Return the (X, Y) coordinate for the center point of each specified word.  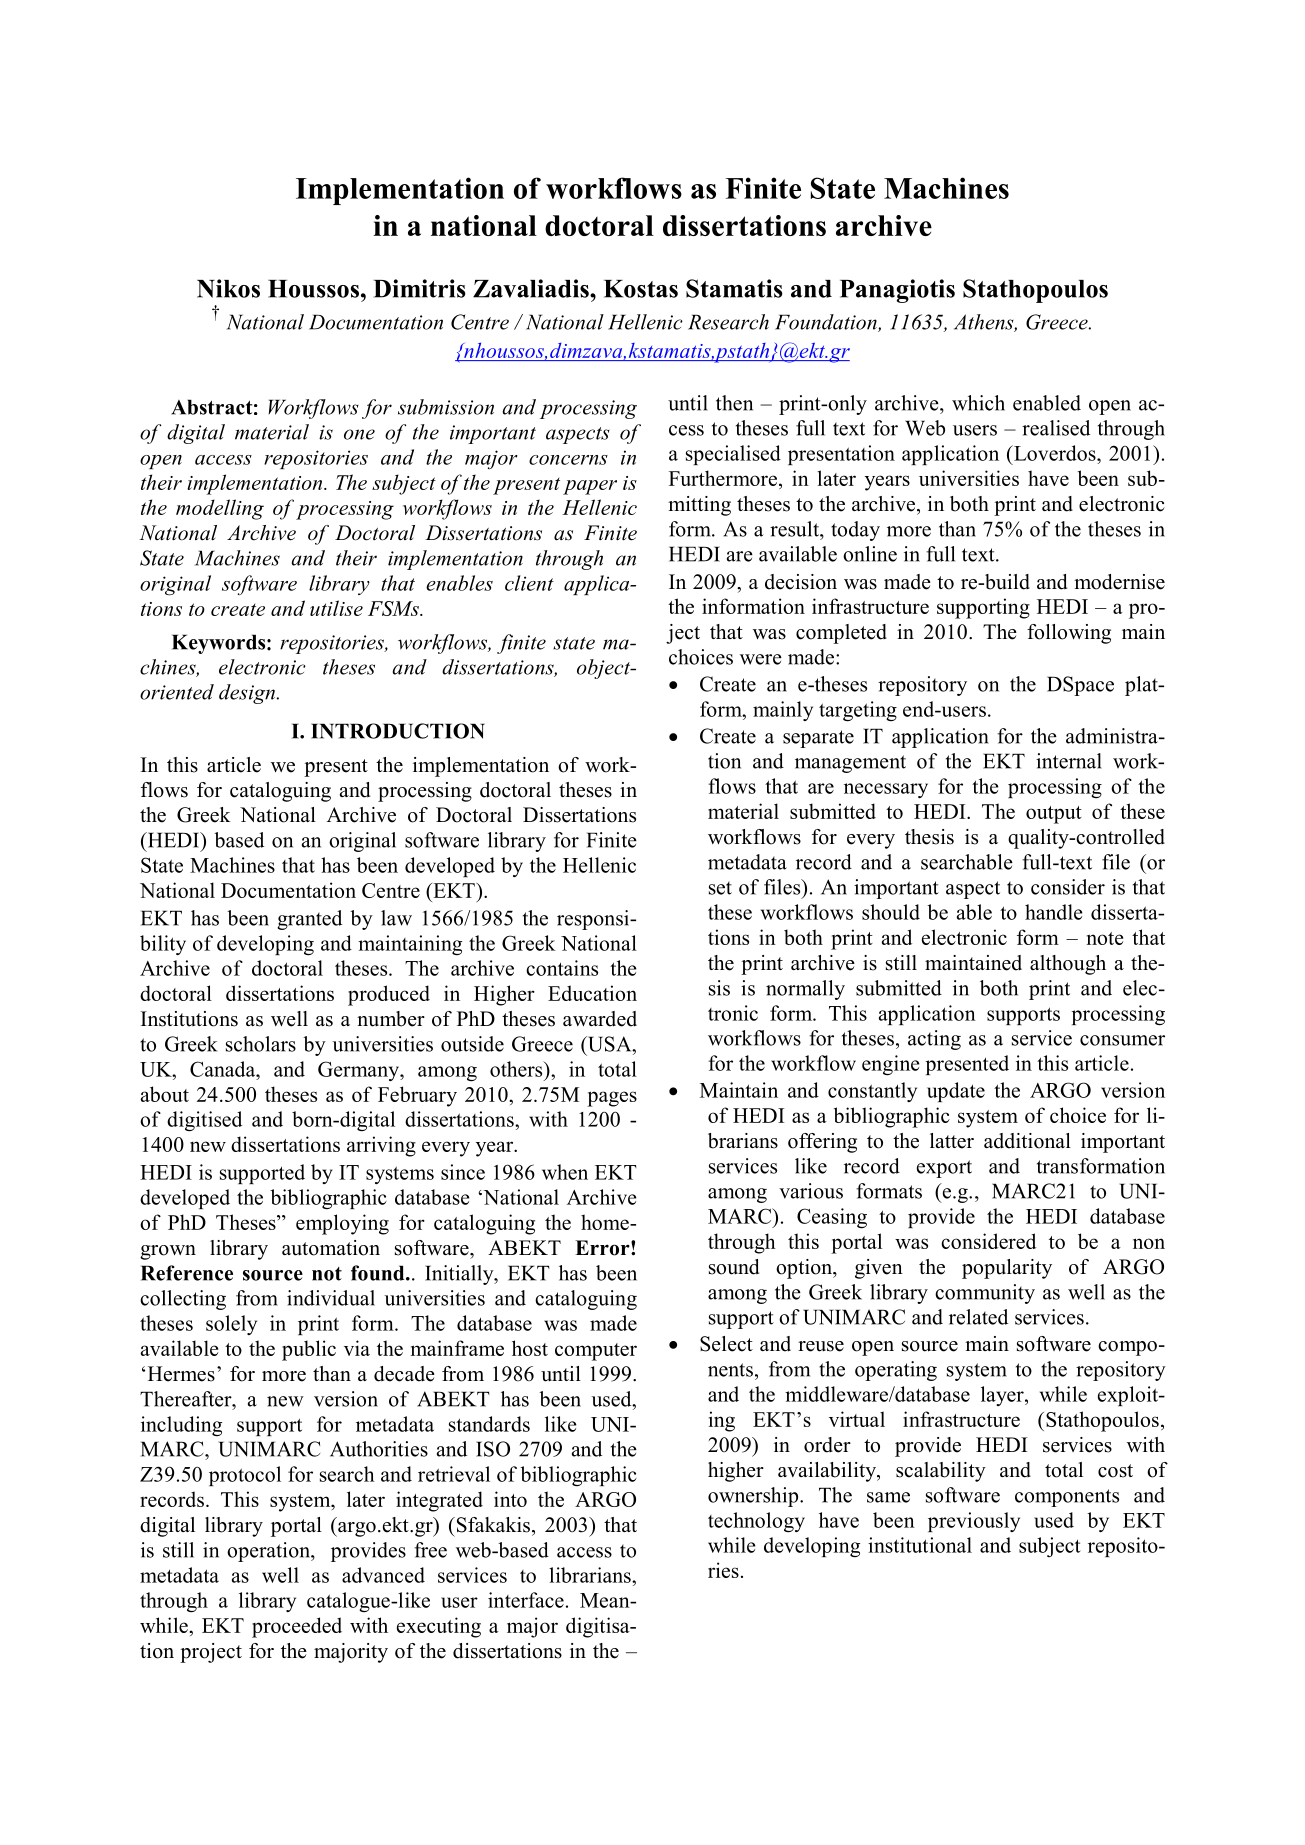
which (978, 403)
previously (974, 1522)
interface (526, 1600)
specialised (733, 455)
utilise (336, 608)
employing (342, 1224)
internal (1069, 761)
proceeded (297, 1627)
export (944, 1169)
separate (818, 739)
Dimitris (419, 288)
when (565, 1172)
